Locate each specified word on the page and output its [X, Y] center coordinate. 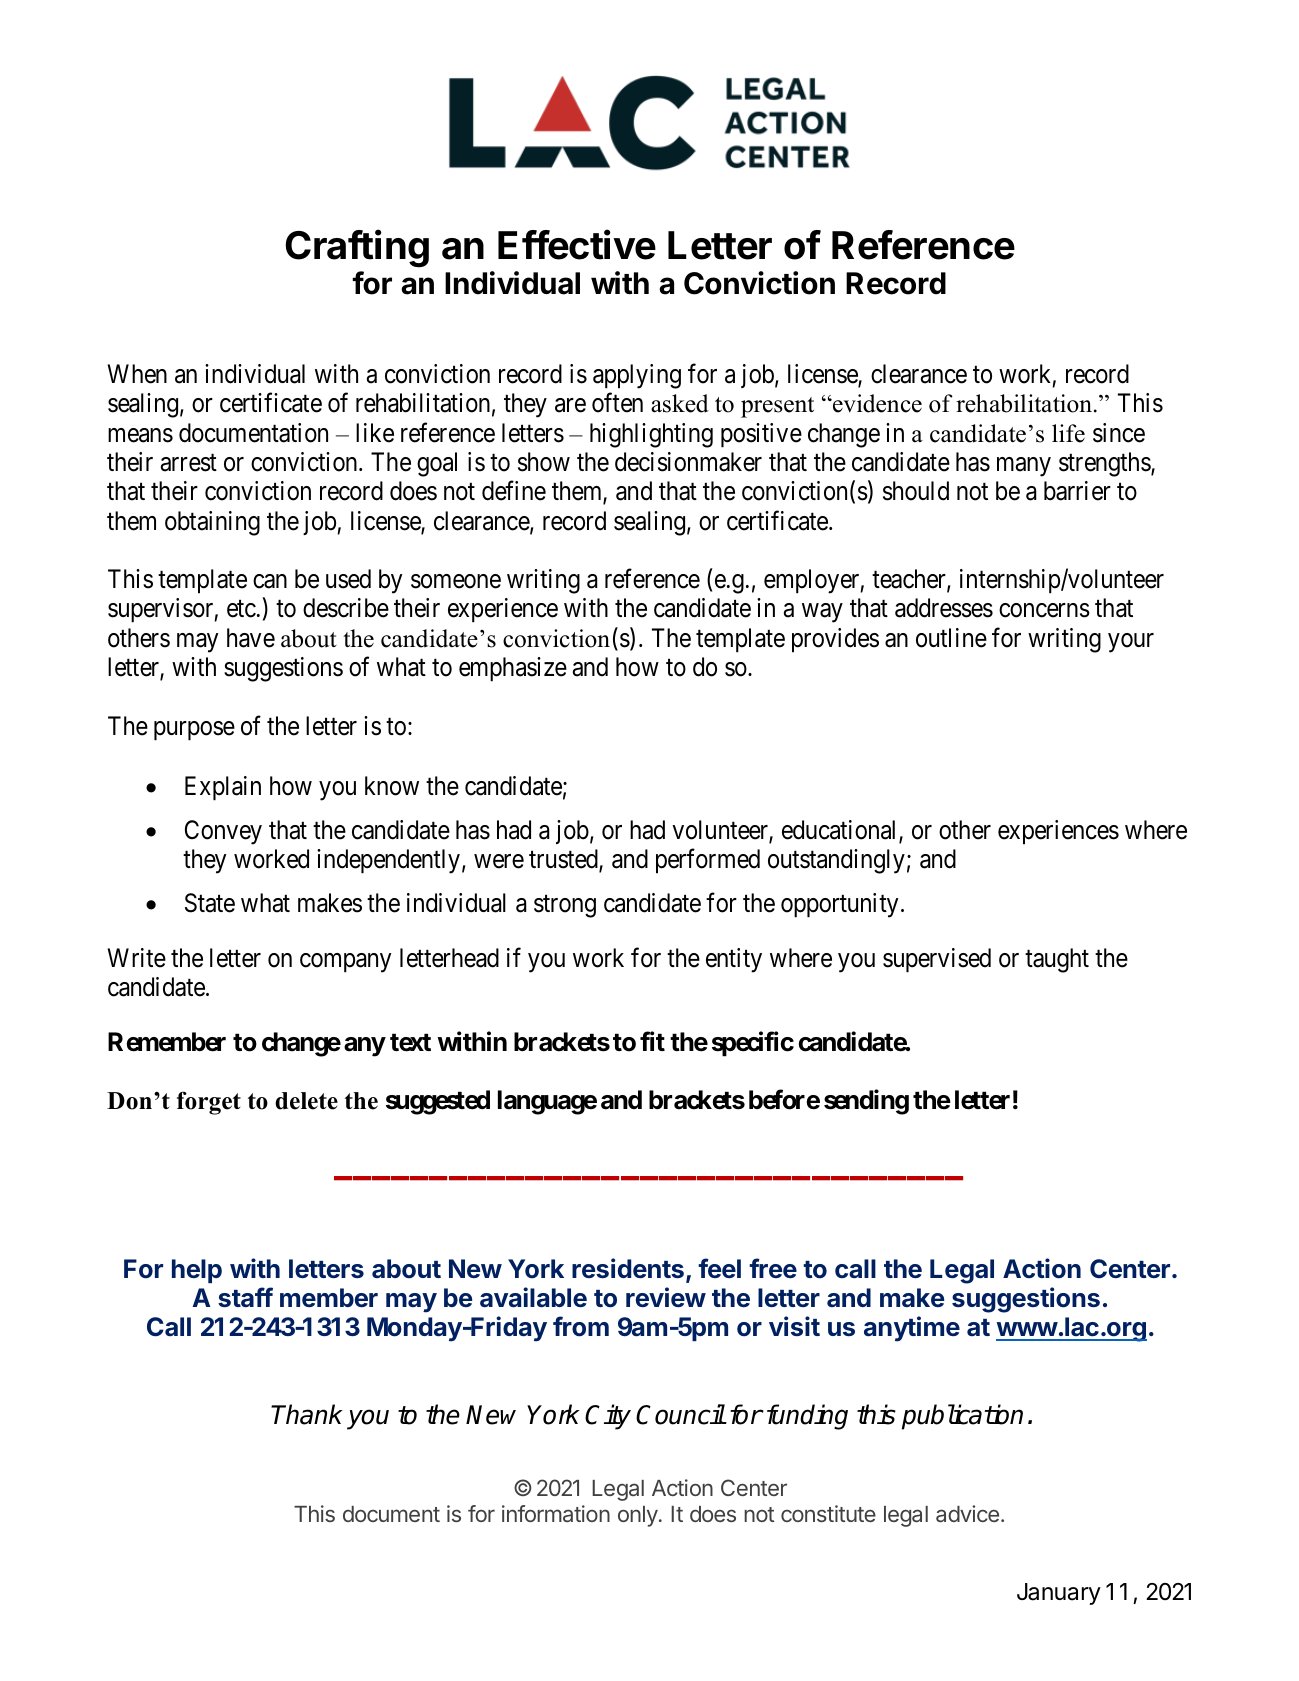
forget [209, 1103]
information [556, 1513]
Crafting [357, 248]
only [638, 1516]
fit [652, 1041]
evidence [876, 403]
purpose [194, 731]
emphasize [513, 669]
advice [967, 1513]
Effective [577, 244]
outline [951, 638]
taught [1057, 960]
